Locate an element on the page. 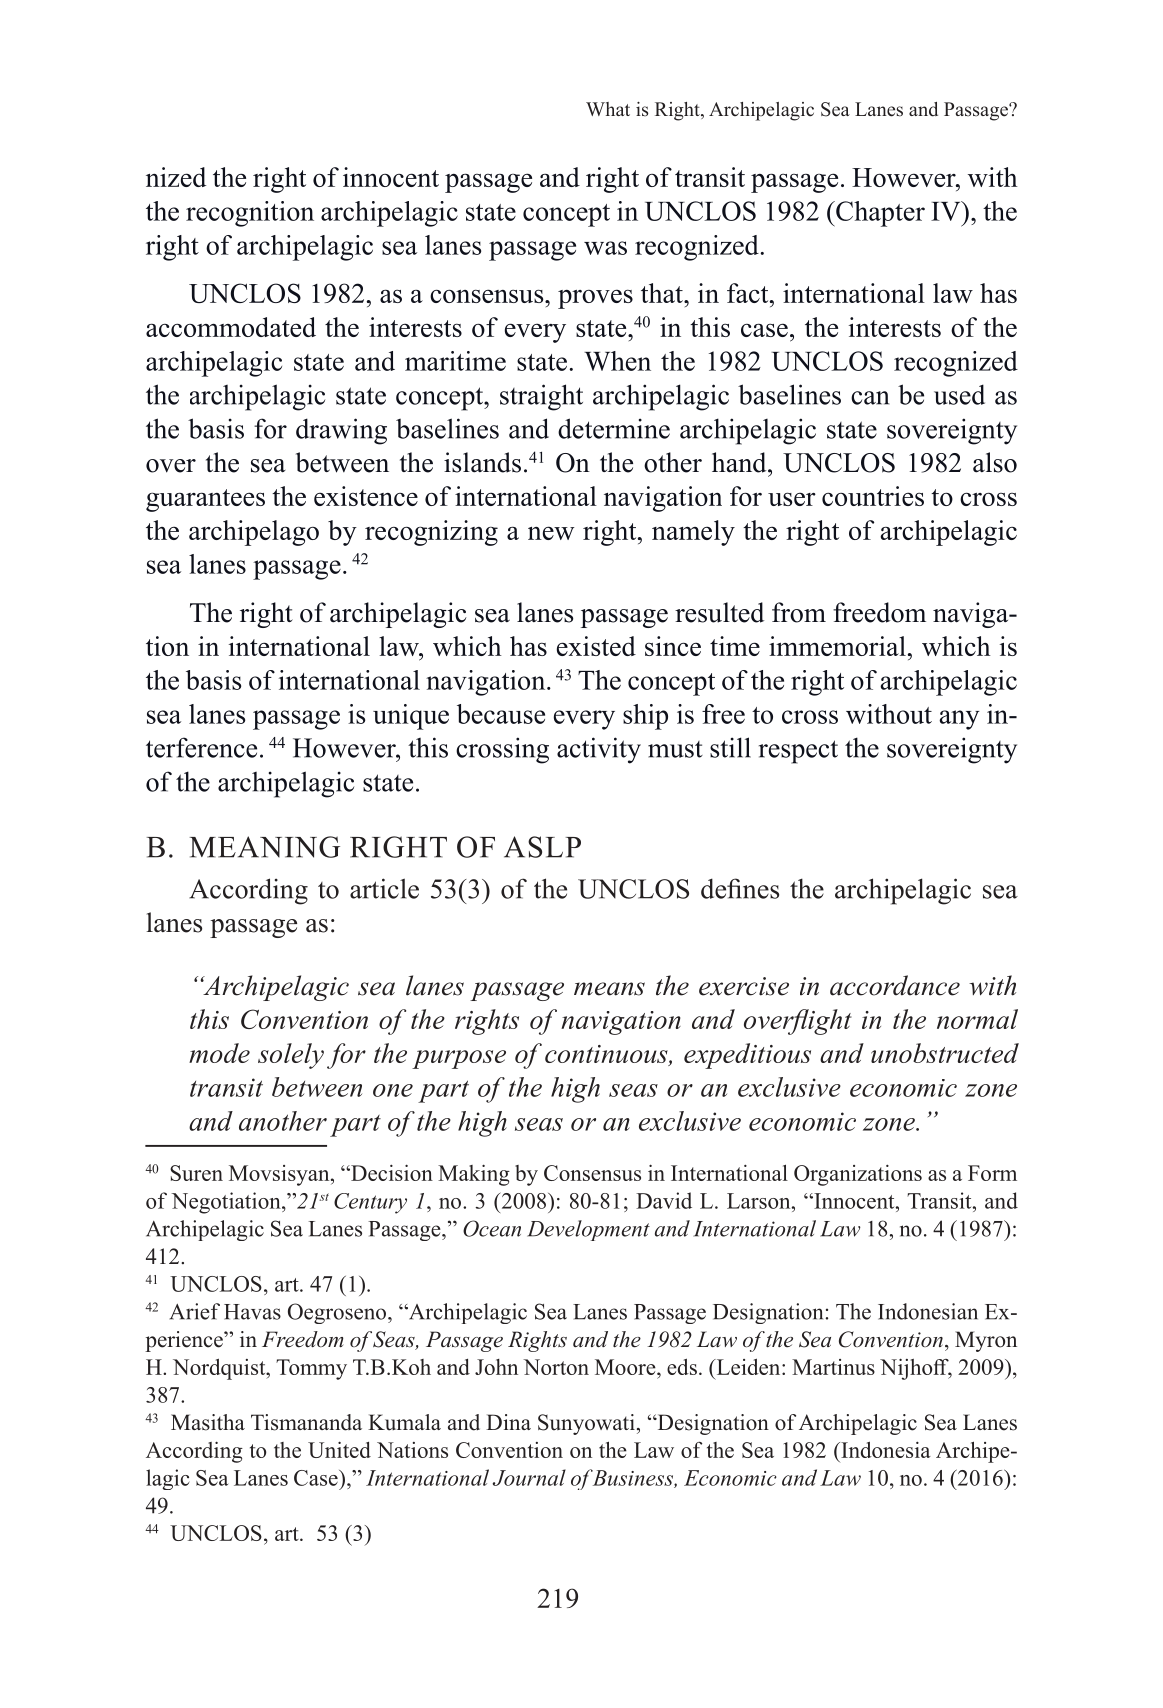  Chapter is located at coordinates (879, 214).
